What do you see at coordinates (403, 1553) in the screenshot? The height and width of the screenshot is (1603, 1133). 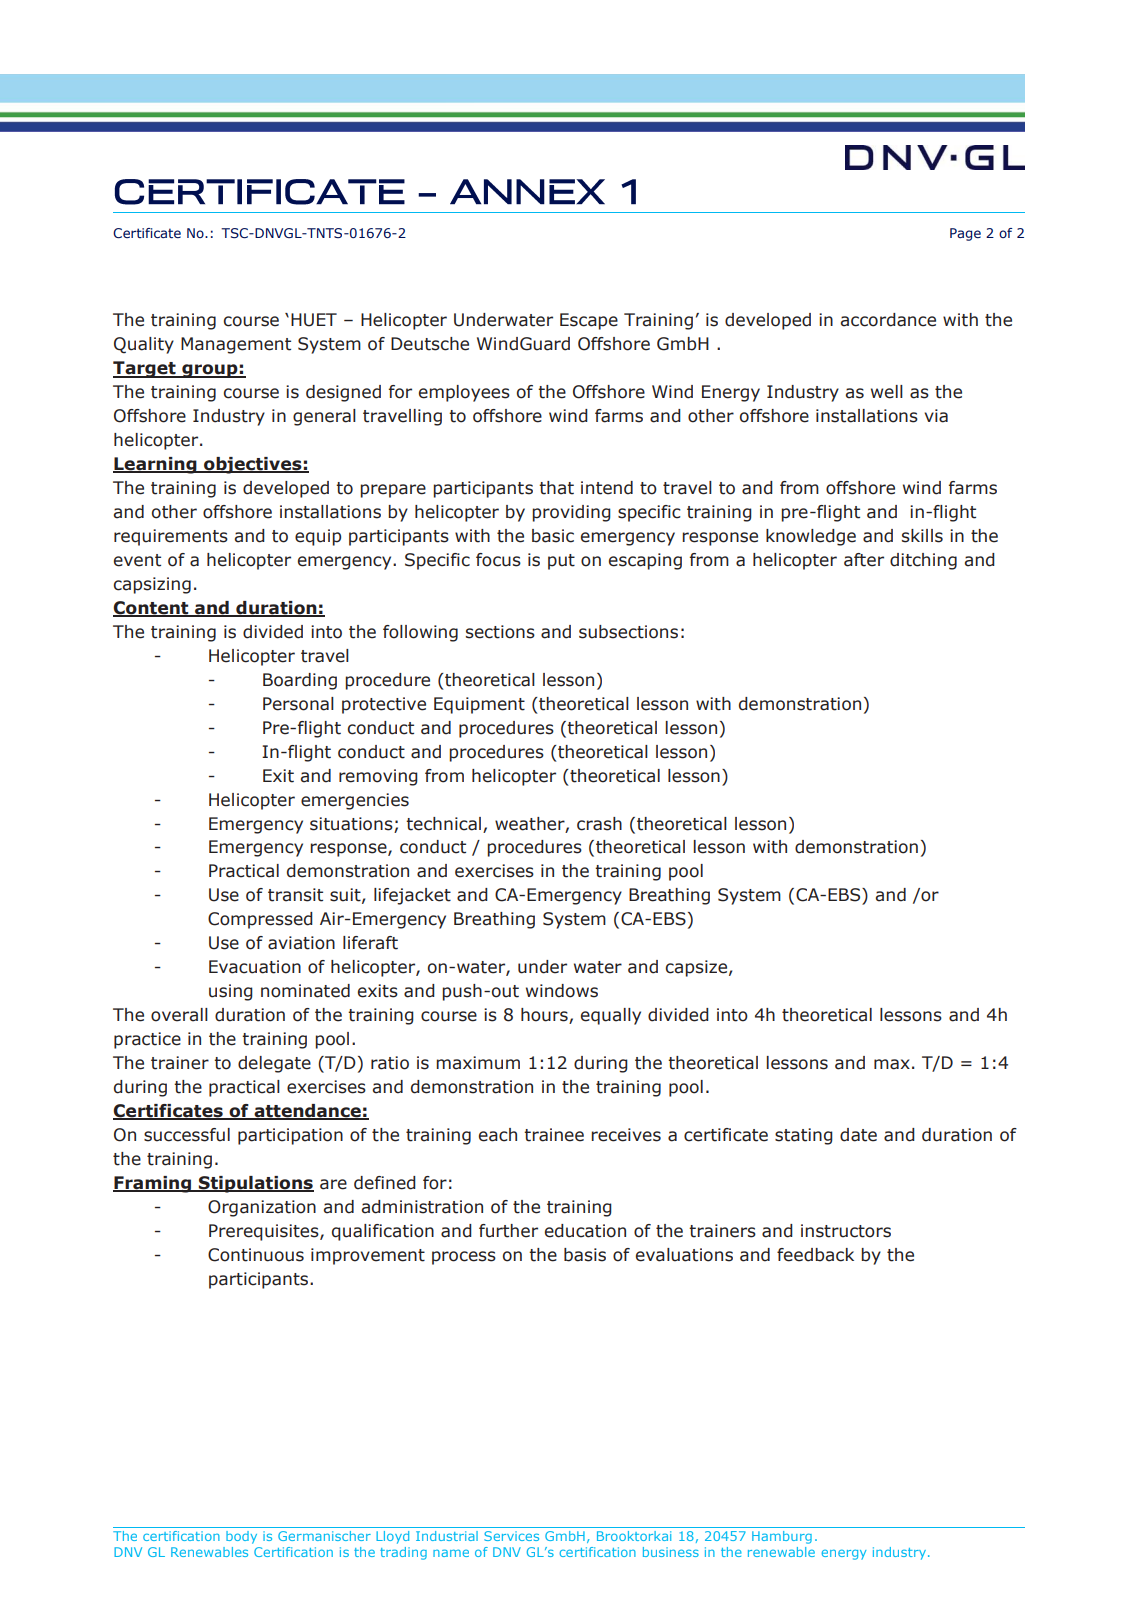 I see `trading` at bounding box center [403, 1553].
